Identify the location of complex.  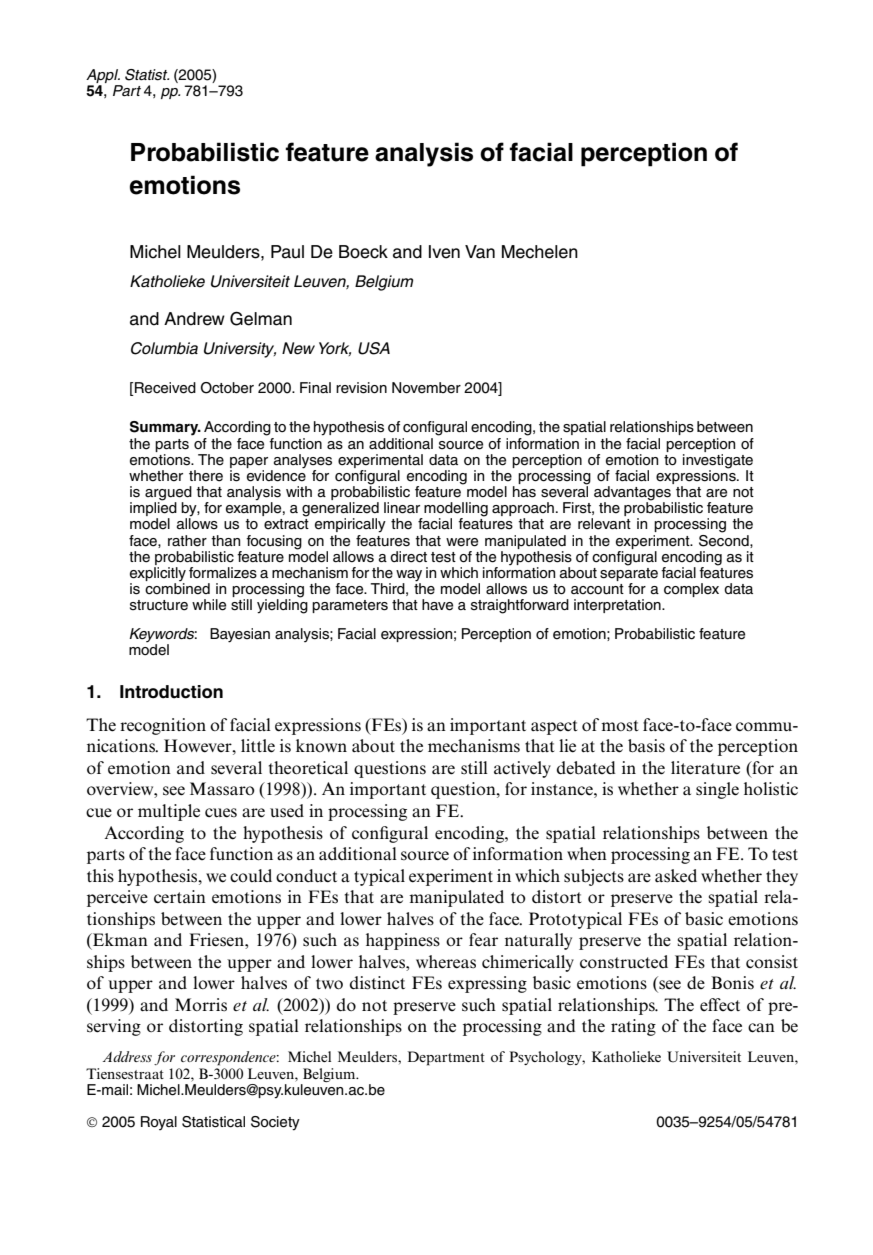
(691, 590).
